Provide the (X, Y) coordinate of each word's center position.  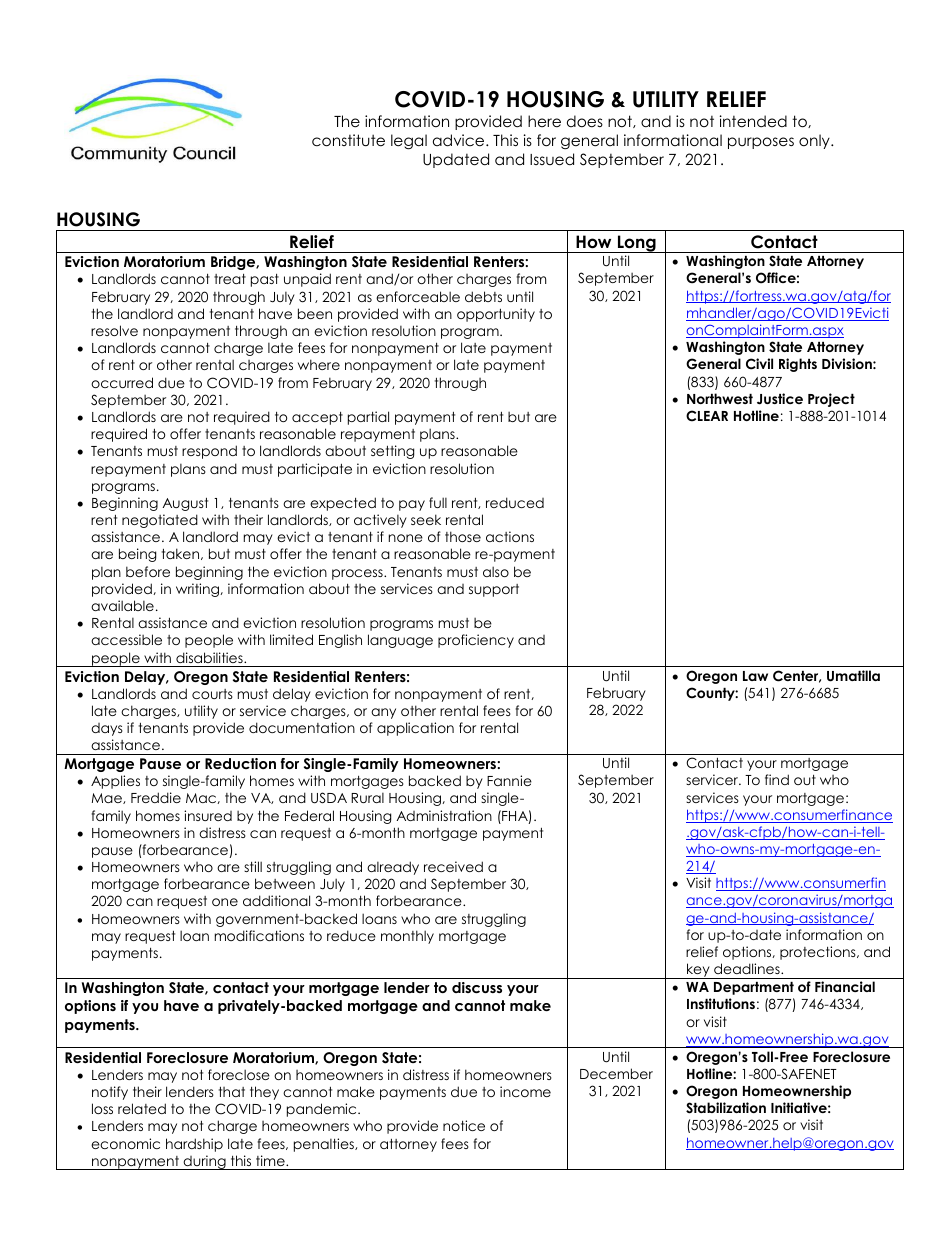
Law (755, 676)
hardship (194, 1145)
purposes (761, 143)
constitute (348, 140)
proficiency (476, 641)
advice (460, 140)
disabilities (210, 657)
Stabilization (726, 1108)
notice (464, 1125)
